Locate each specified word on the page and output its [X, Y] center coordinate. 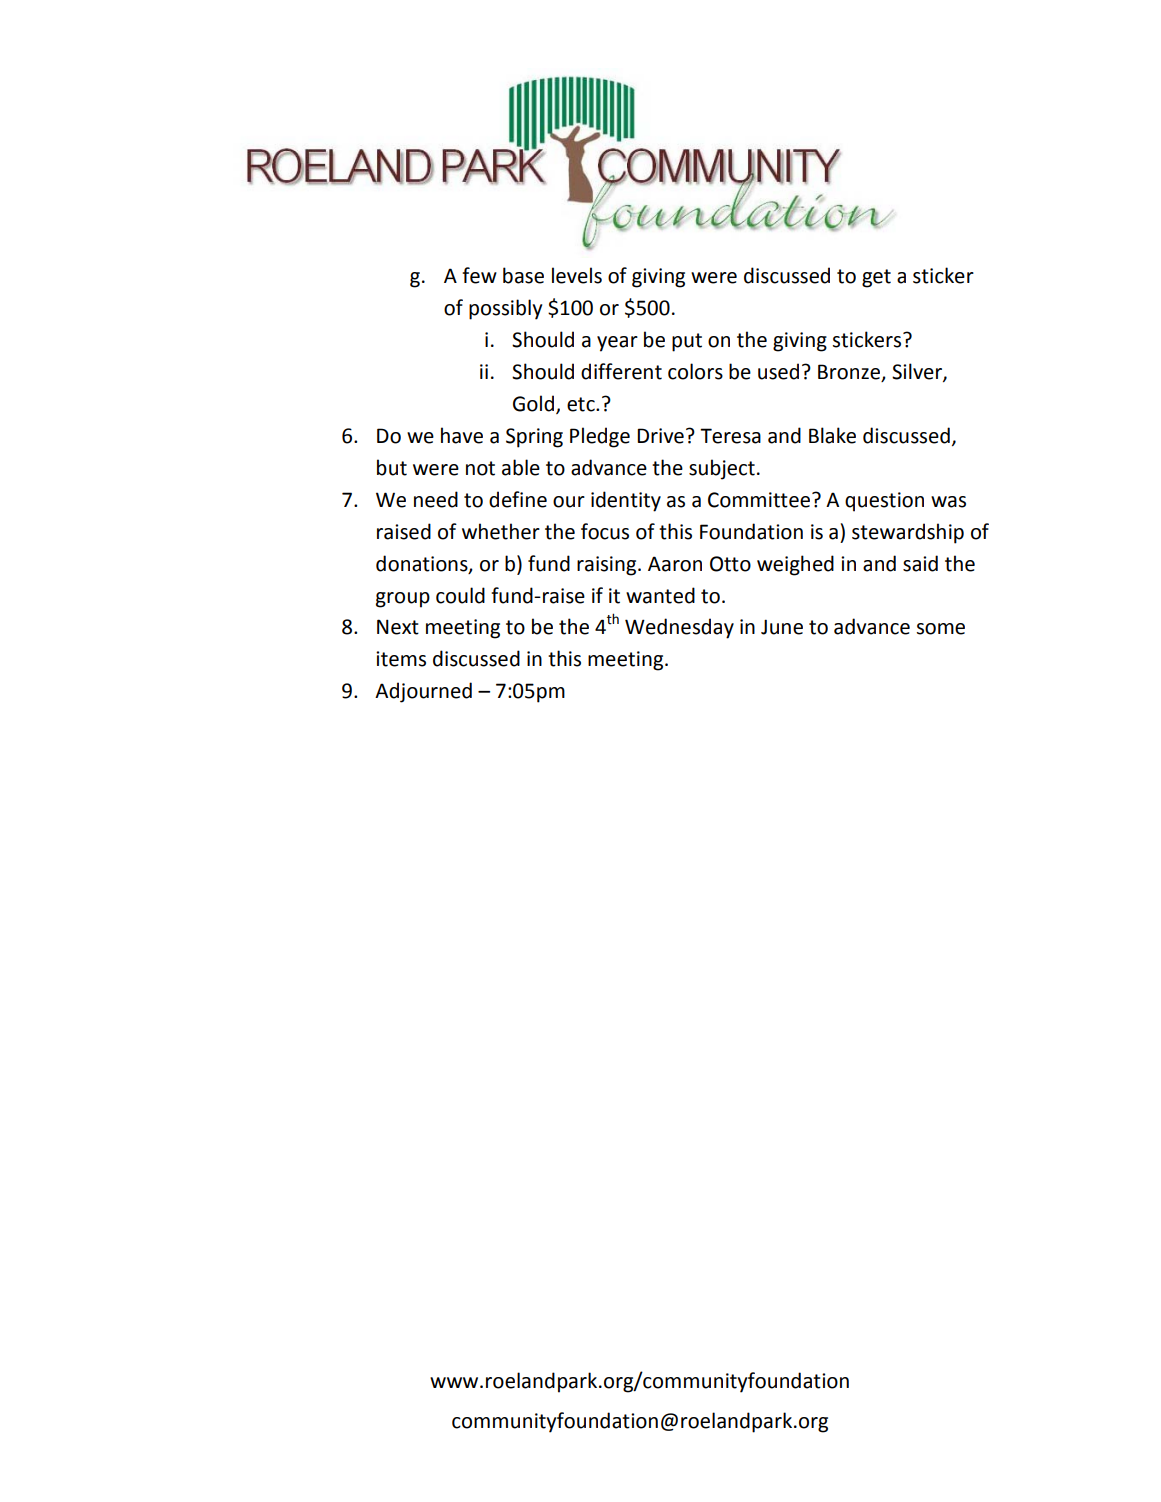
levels [577, 275]
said [920, 563]
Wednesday [679, 628]
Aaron [675, 564]
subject [722, 469]
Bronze [850, 373]
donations [423, 564]
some [941, 629]
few [479, 275]
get [876, 278]
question [884, 502]
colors [695, 371]
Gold [535, 404]
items [401, 659]
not [480, 468]
